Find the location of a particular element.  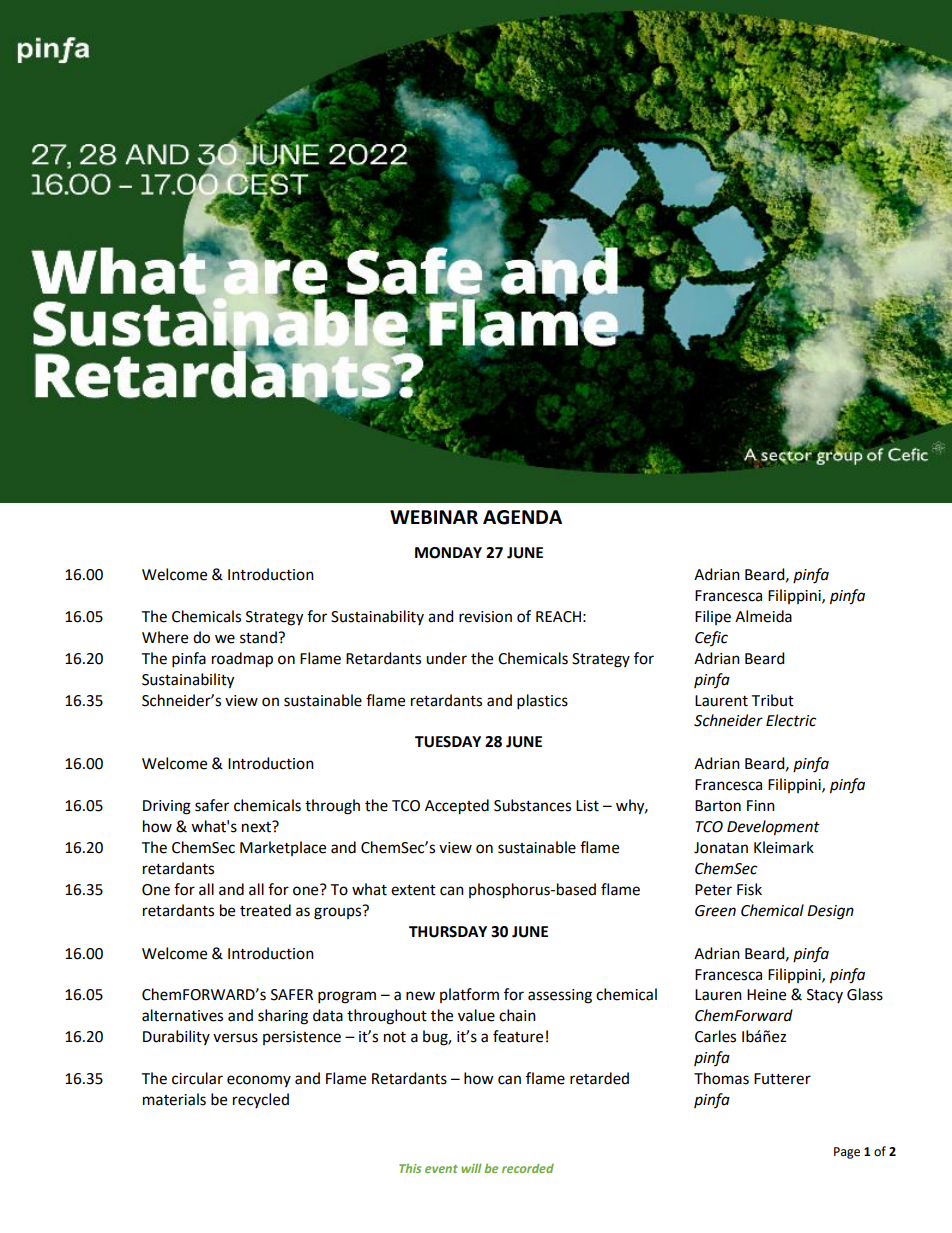

Almeida is located at coordinates (763, 616).
